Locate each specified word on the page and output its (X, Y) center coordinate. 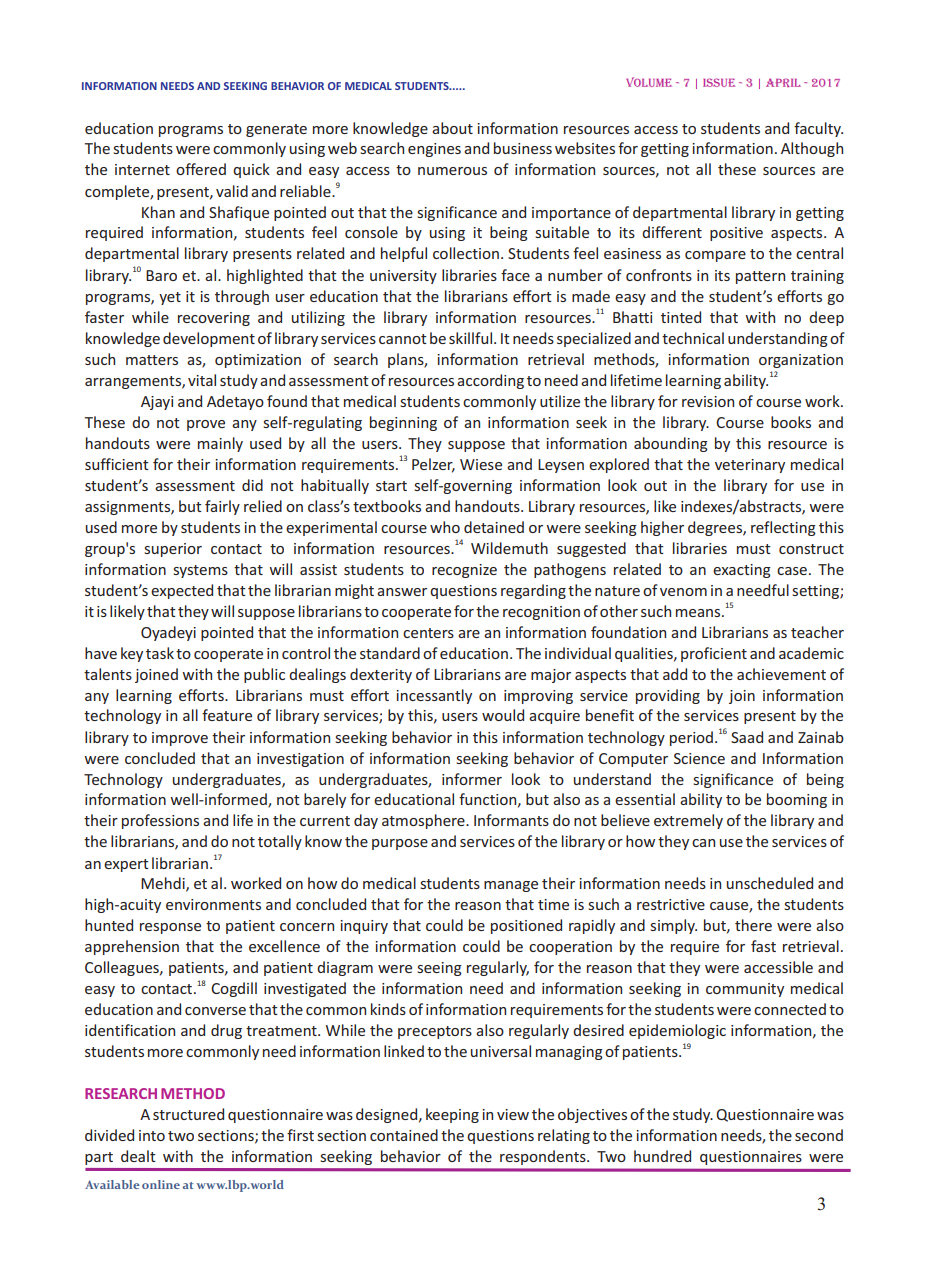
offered (201, 169)
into (152, 1135)
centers (428, 633)
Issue (719, 82)
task (160, 653)
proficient (714, 654)
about (452, 128)
